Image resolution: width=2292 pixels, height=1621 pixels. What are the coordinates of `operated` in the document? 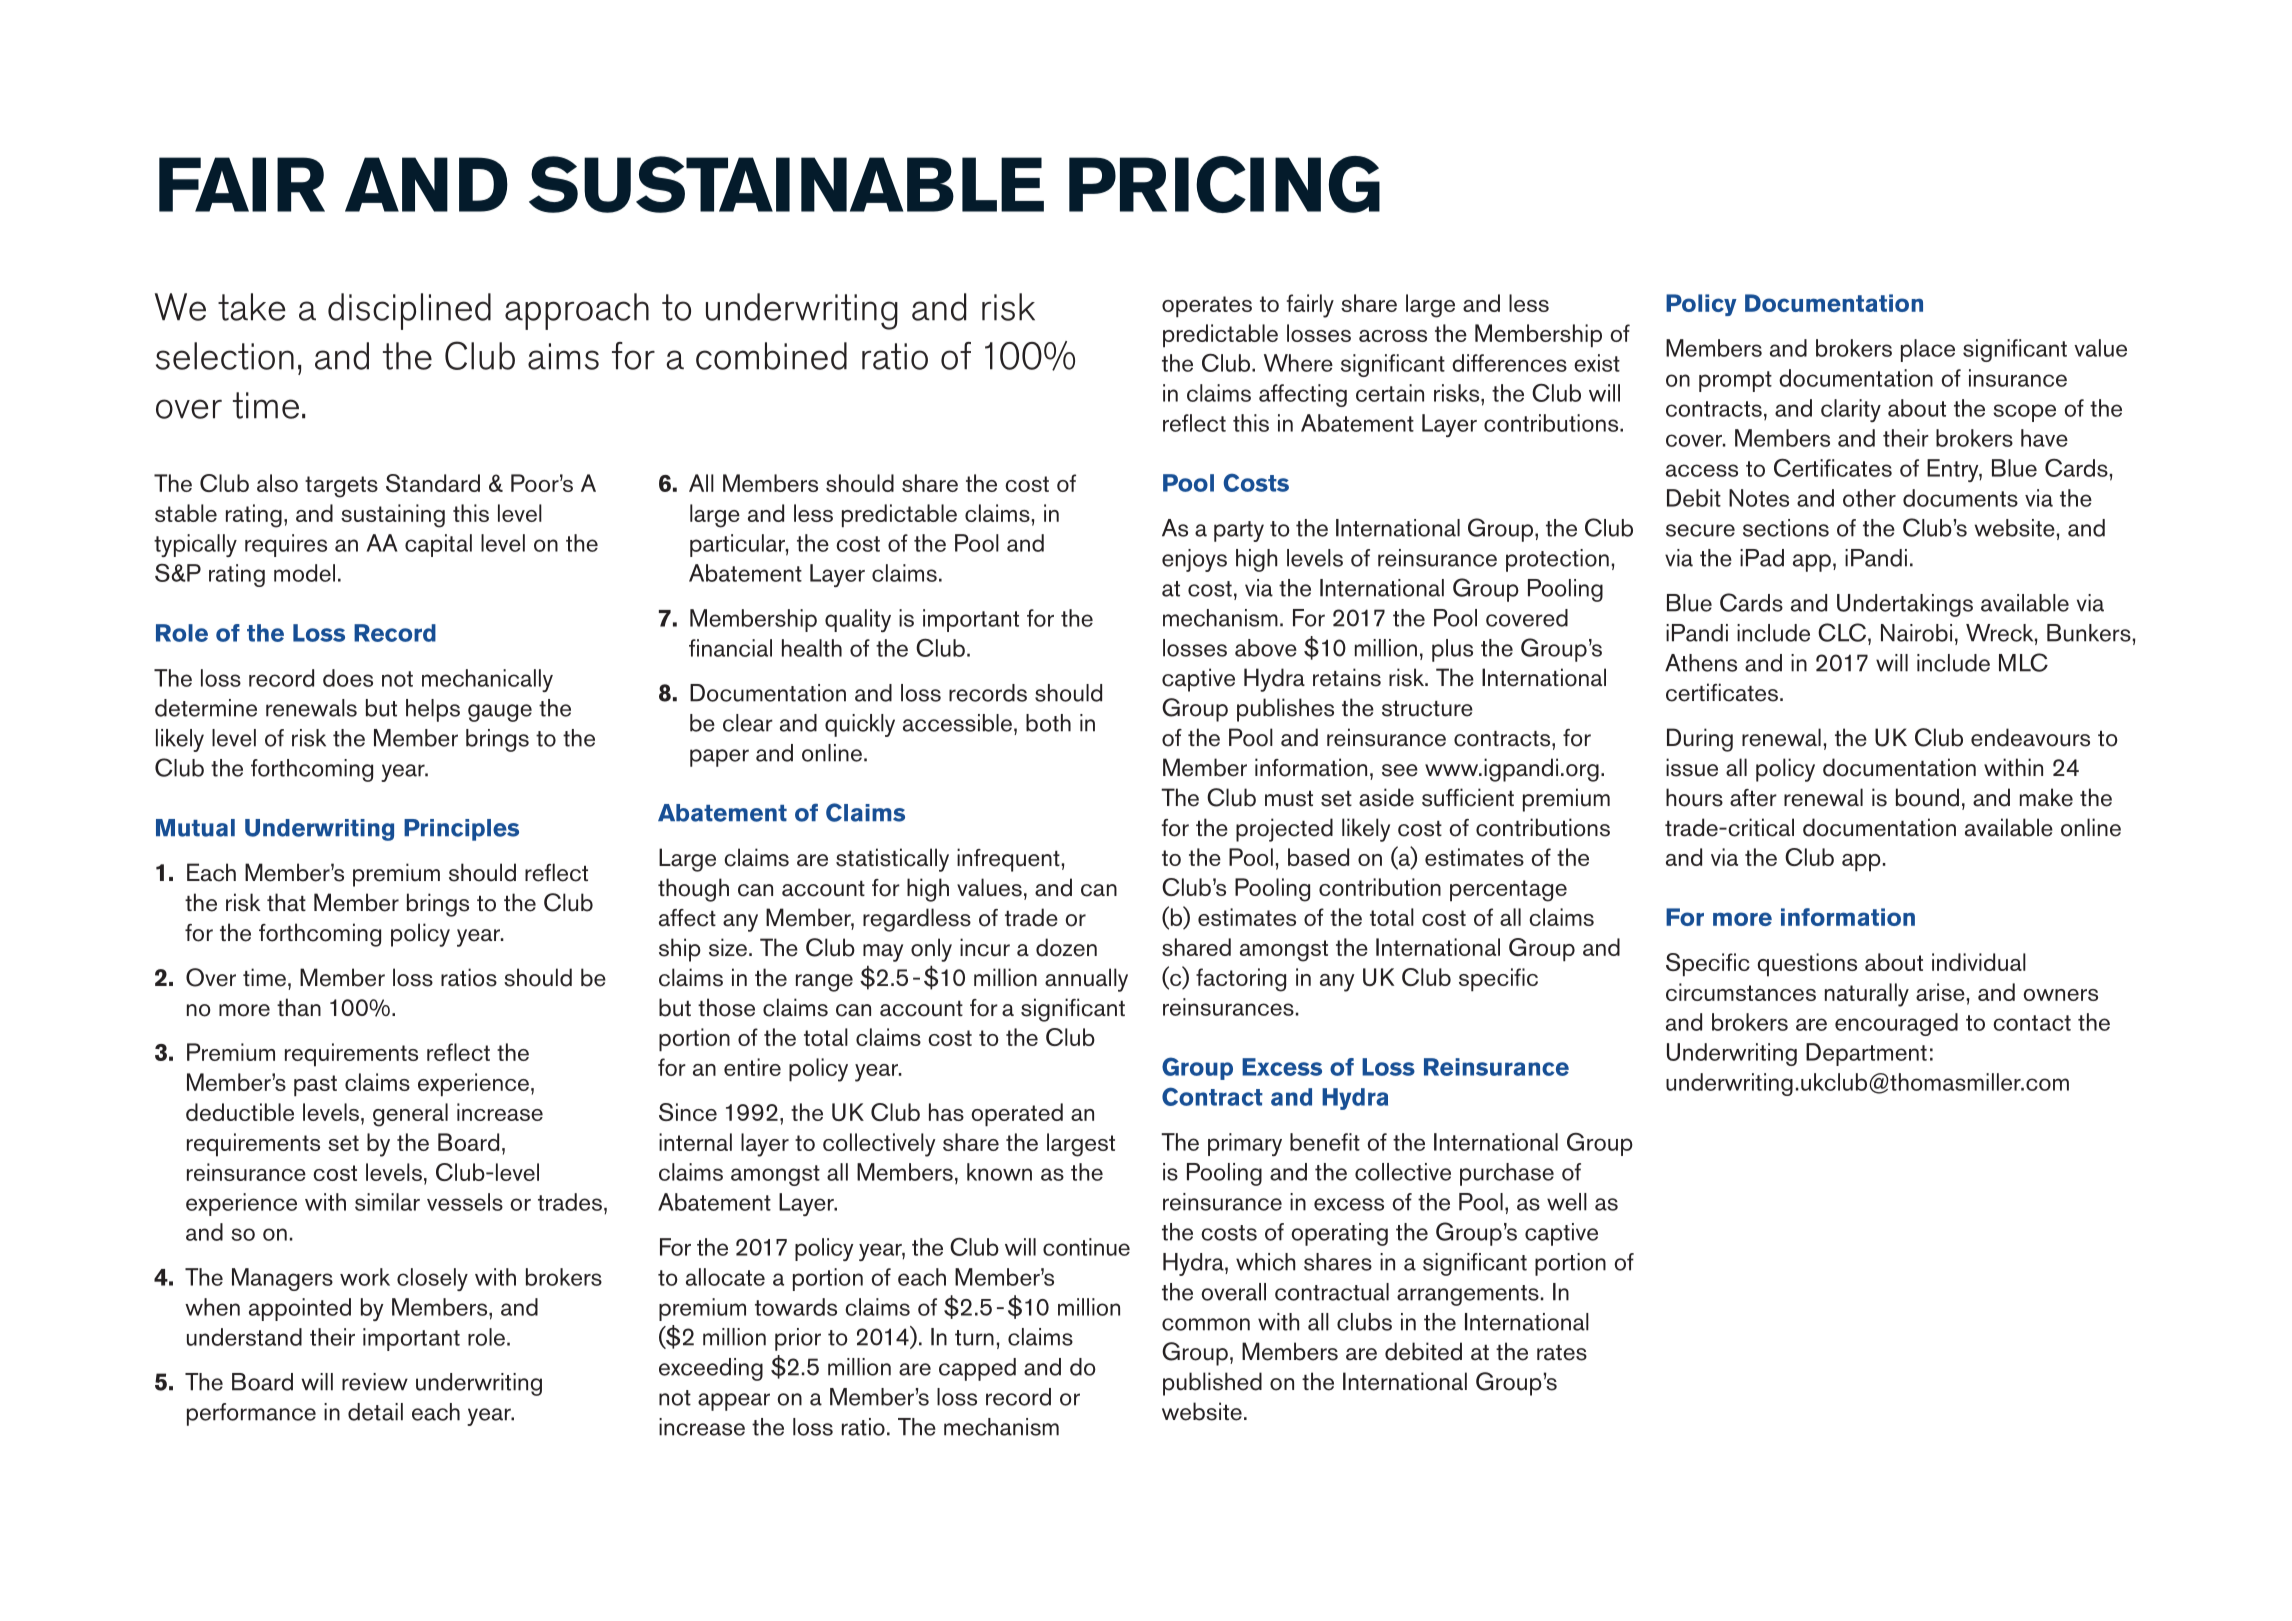 It's located at (1017, 1115).
